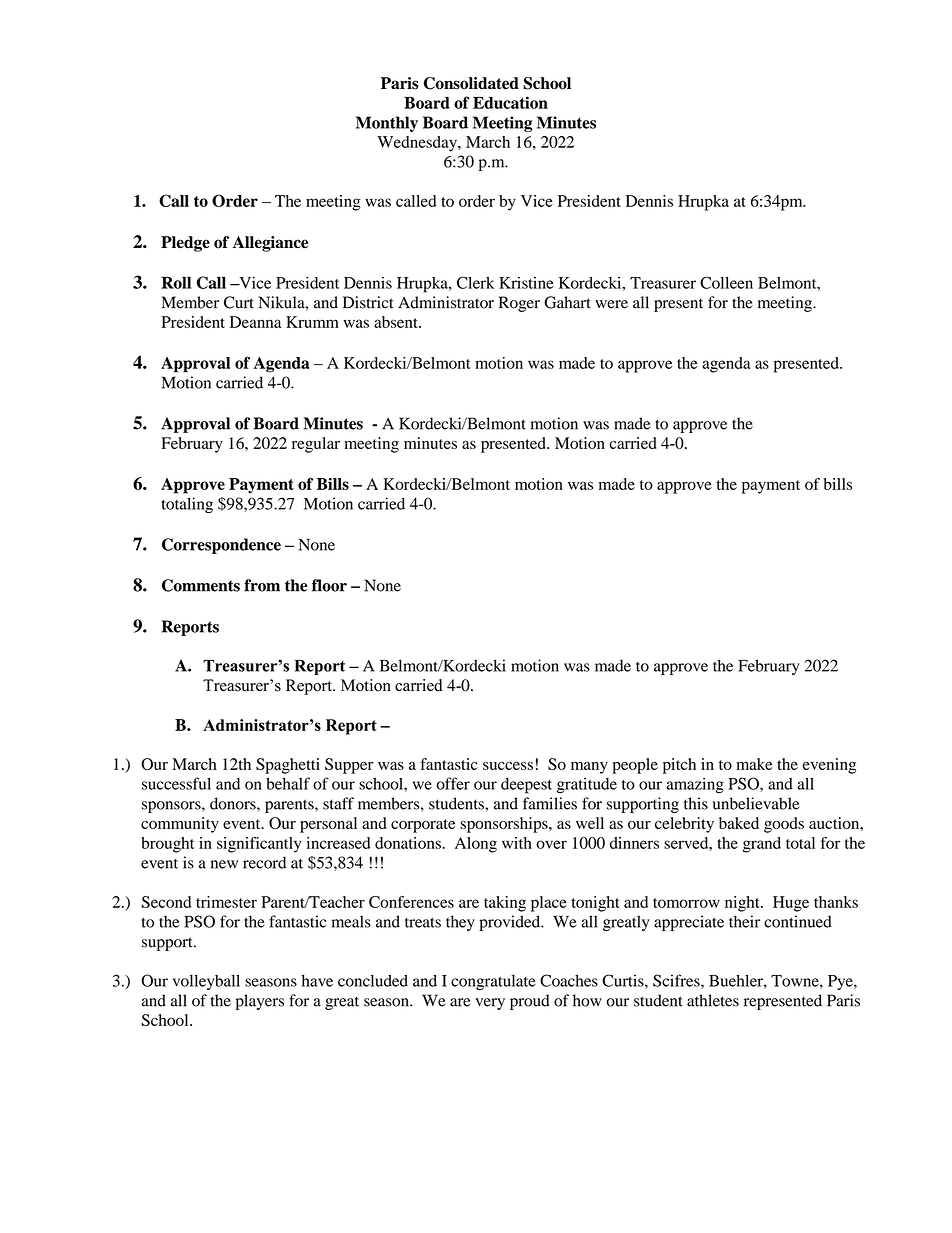  Describe the element at coordinates (510, 102) in the screenshot. I see `Education` at that location.
